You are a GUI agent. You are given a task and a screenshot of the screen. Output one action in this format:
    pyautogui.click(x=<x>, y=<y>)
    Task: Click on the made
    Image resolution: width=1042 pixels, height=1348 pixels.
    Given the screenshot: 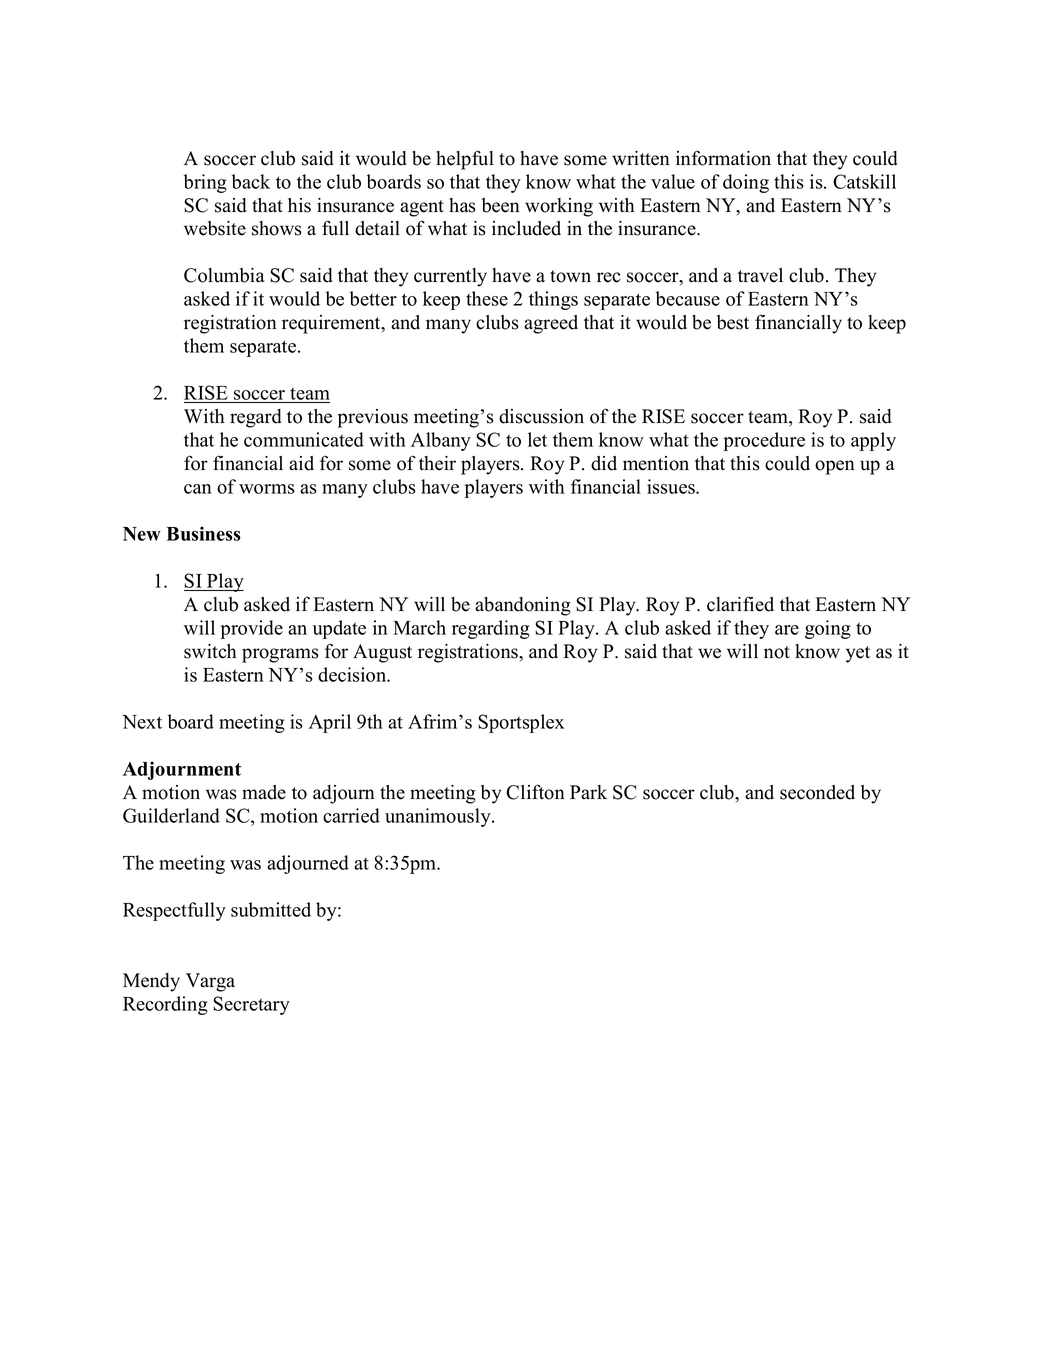 What is the action you would take?
    pyautogui.click(x=264, y=792)
